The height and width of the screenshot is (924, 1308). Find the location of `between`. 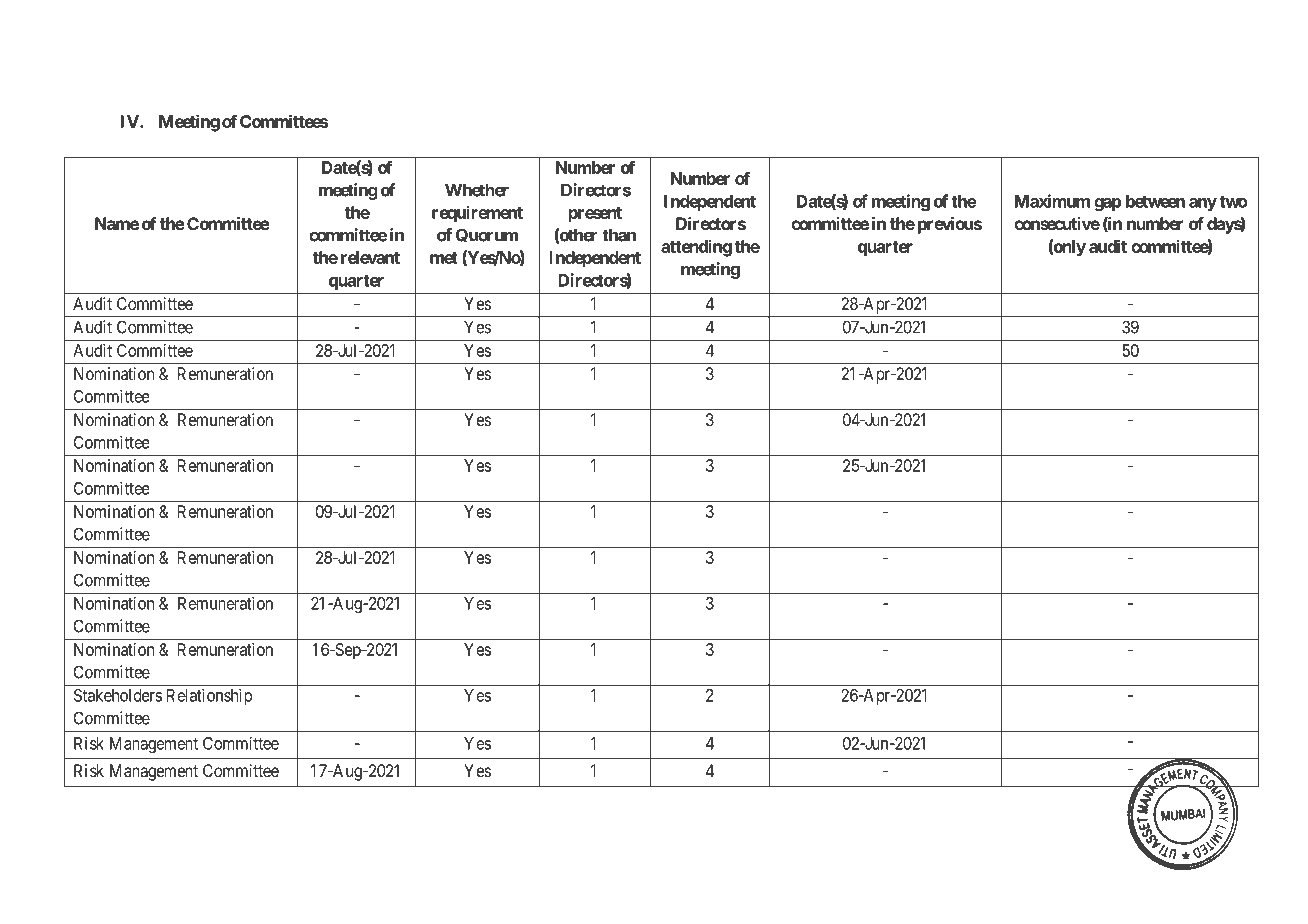

between is located at coordinates (1155, 201).
